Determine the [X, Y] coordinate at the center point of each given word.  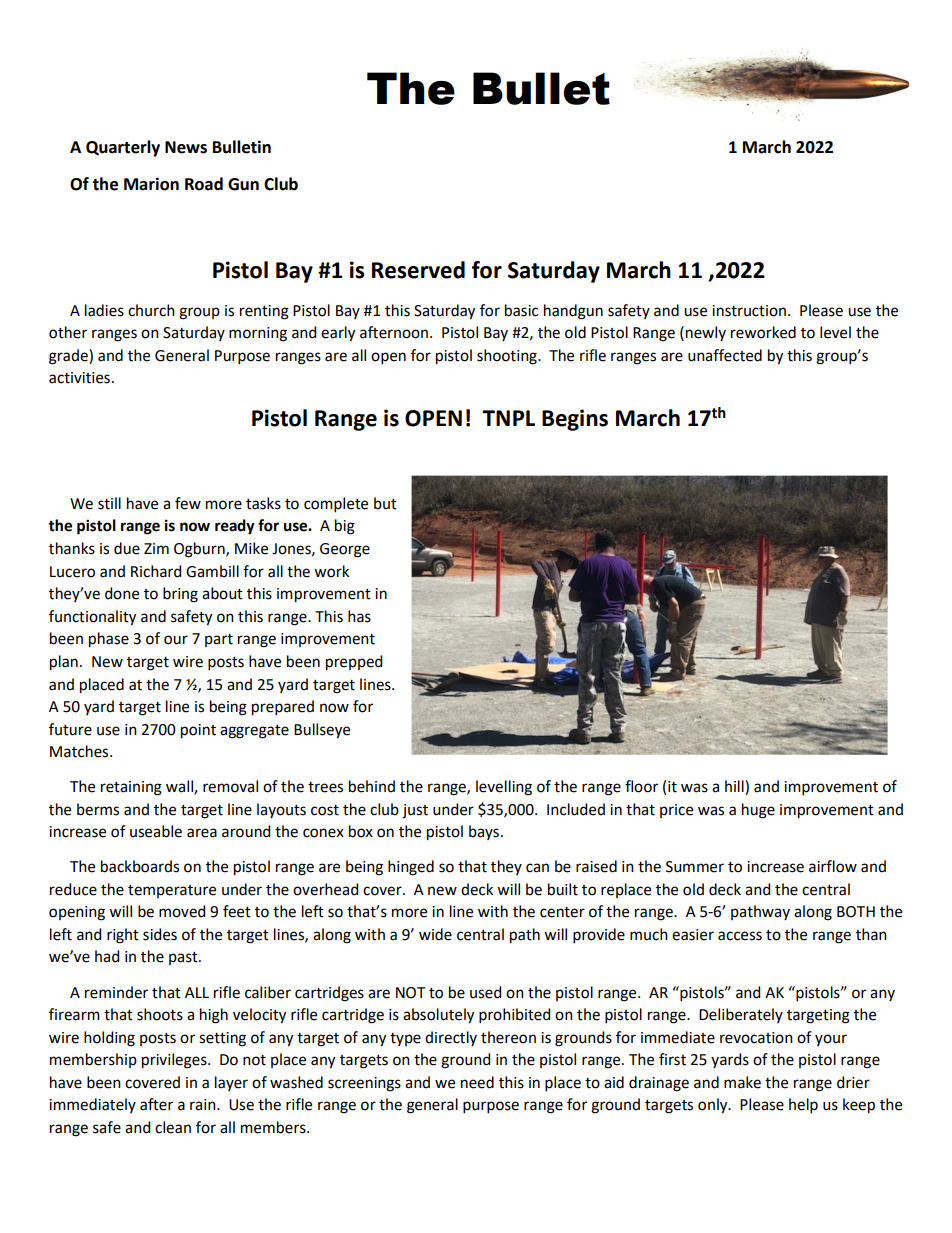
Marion [151, 184]
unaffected [725, 355]
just [415, 811]
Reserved [418, 270]
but [385, 503]
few [188, 503]
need [477, 1082]
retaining [131, 788]
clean [173, 1127]
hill [735, 787]
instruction [749, 311]
